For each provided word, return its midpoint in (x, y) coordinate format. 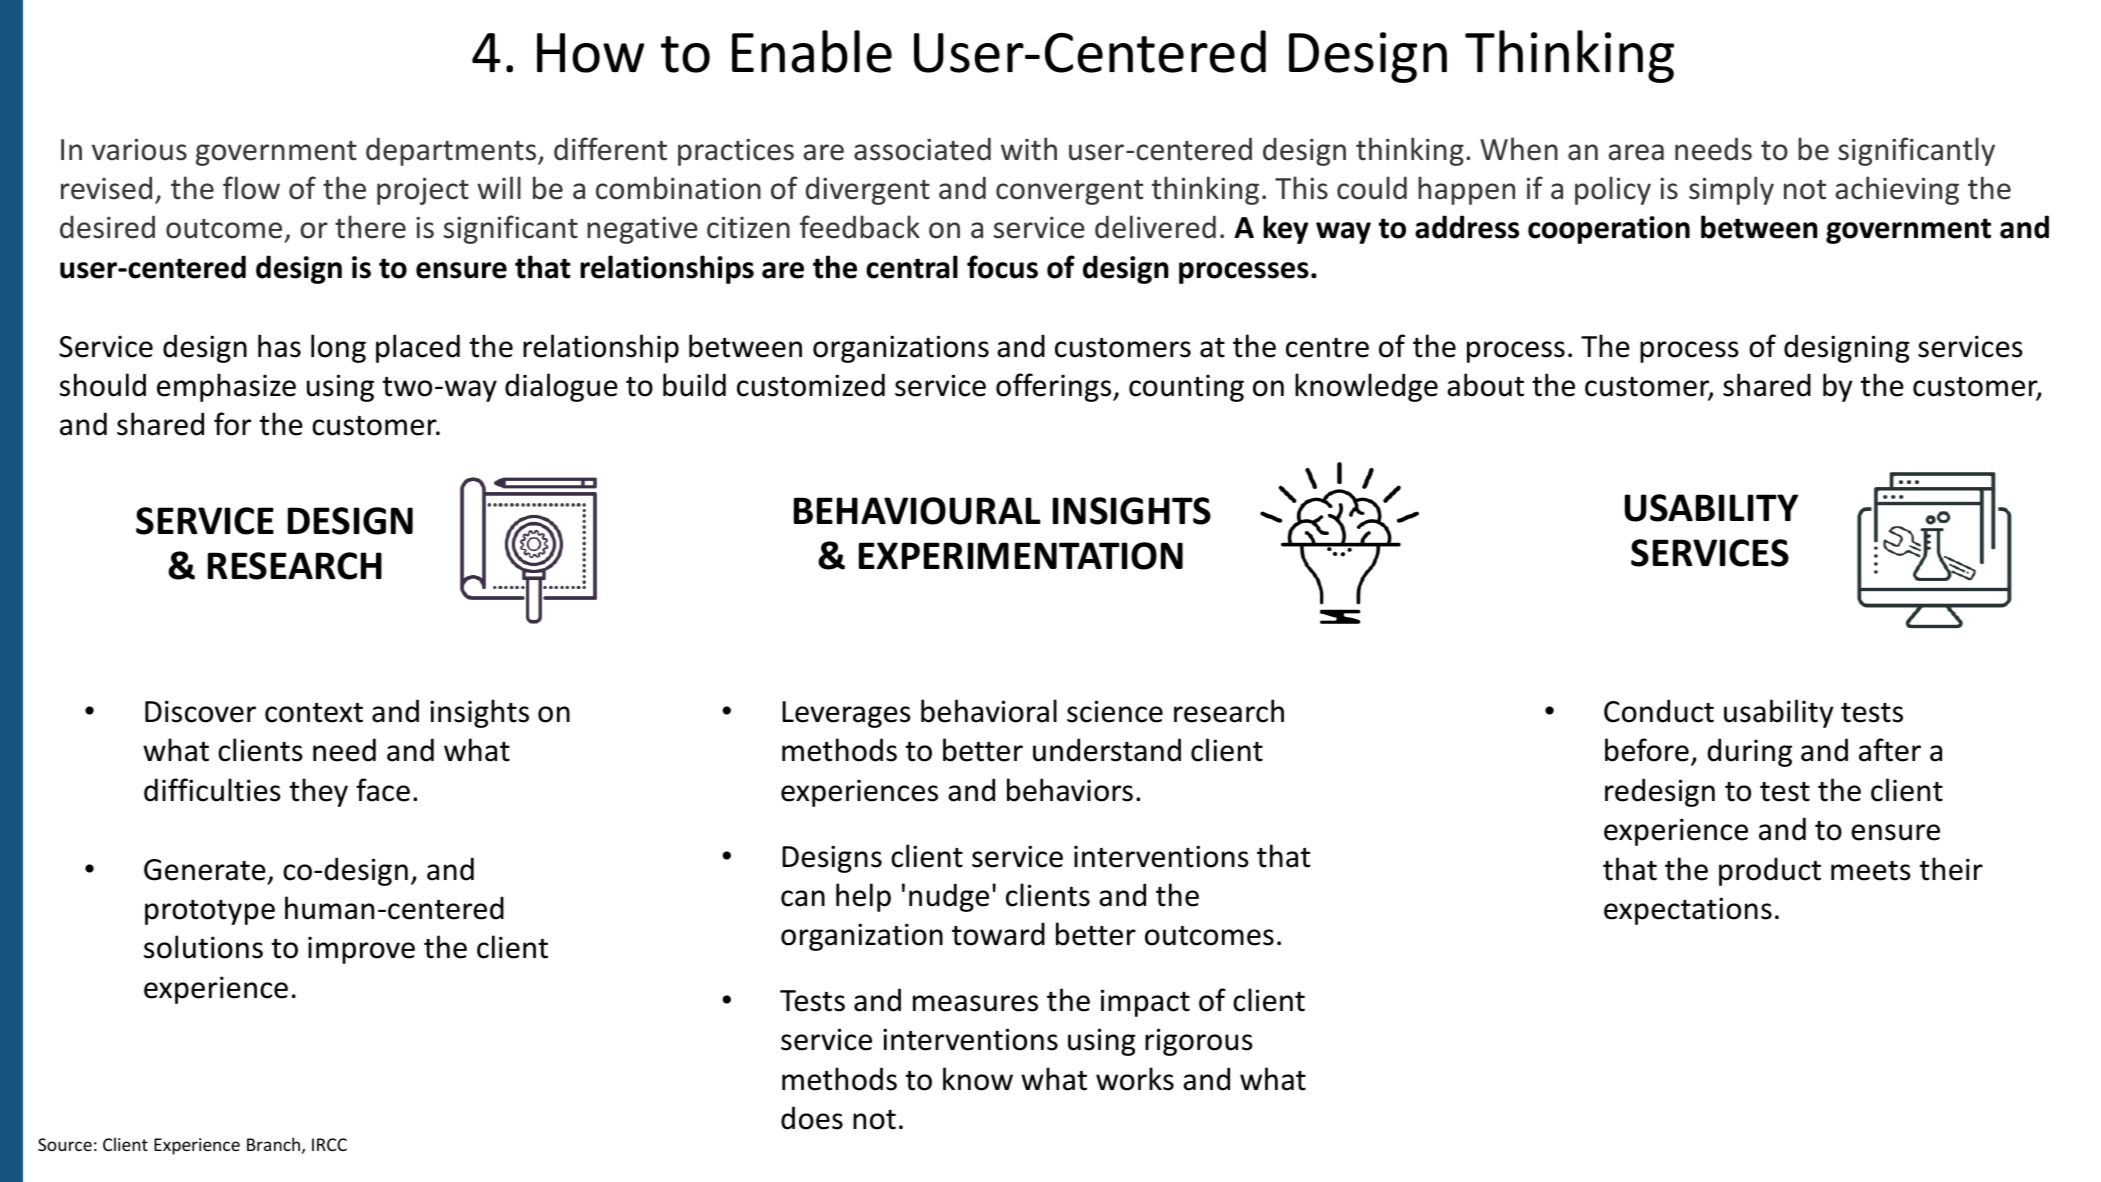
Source (65, 1144)
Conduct (1659, 711)
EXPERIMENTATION (1021, 556)
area (1636, 152)
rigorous (1199, 1042)
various (139, 150)
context (314, 713)
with (1029, 149)
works (1135, 1079)
